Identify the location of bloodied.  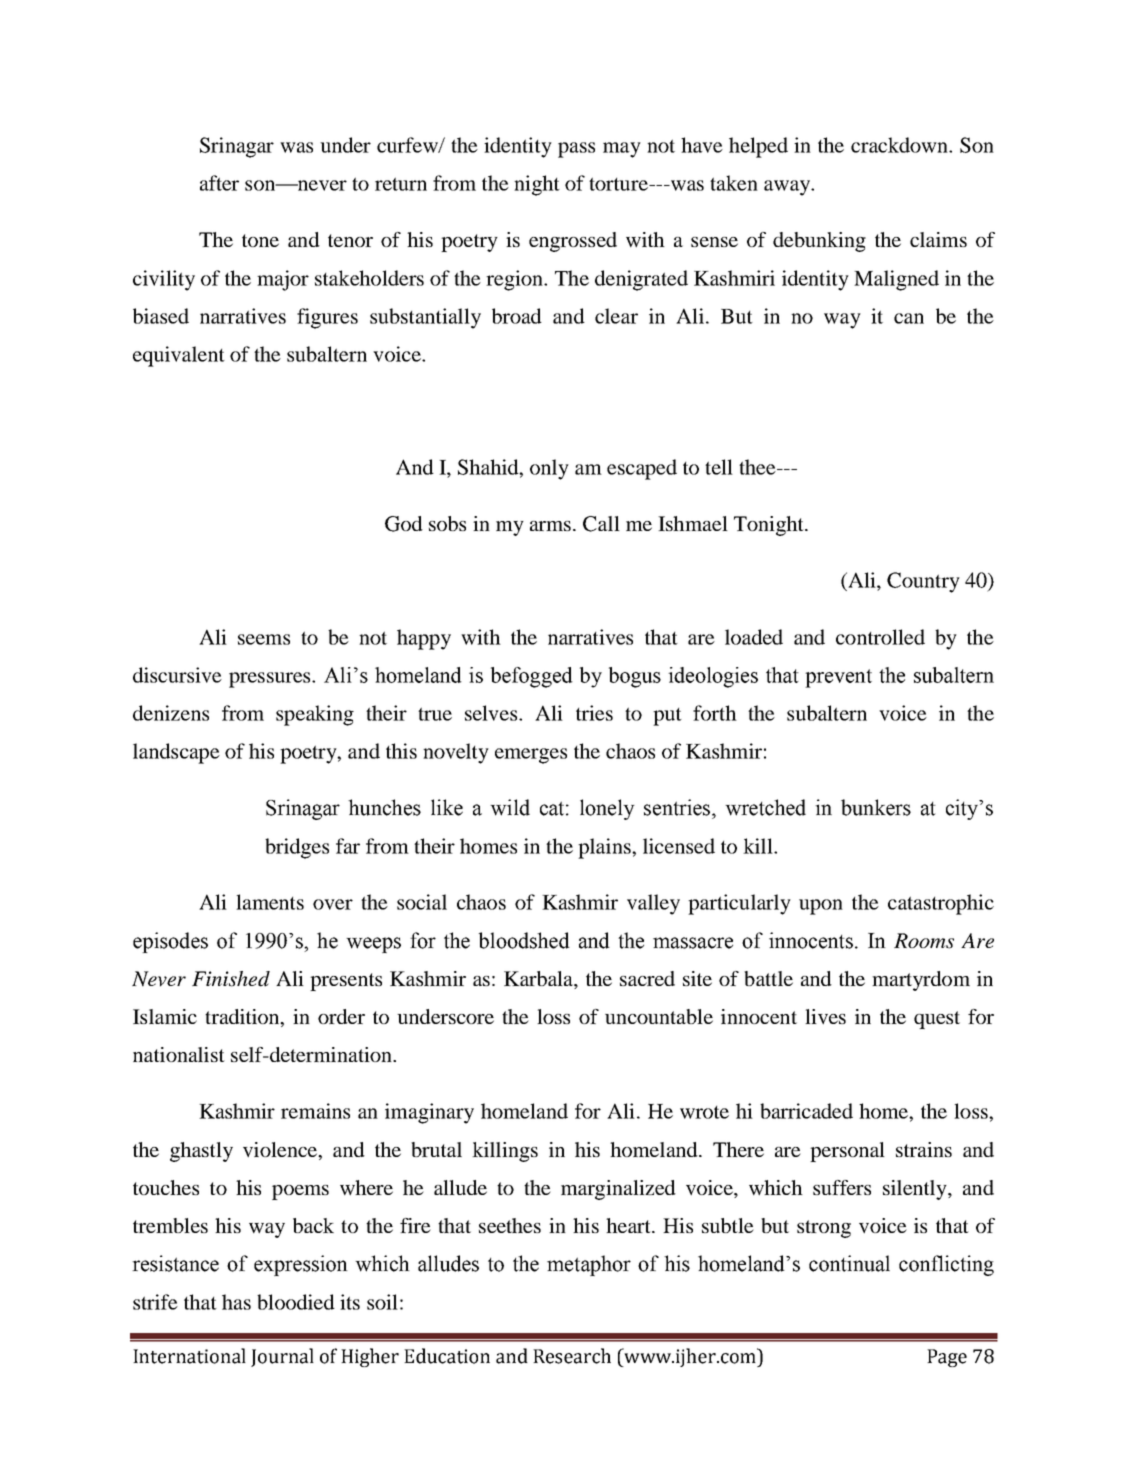
(296, 1302).
